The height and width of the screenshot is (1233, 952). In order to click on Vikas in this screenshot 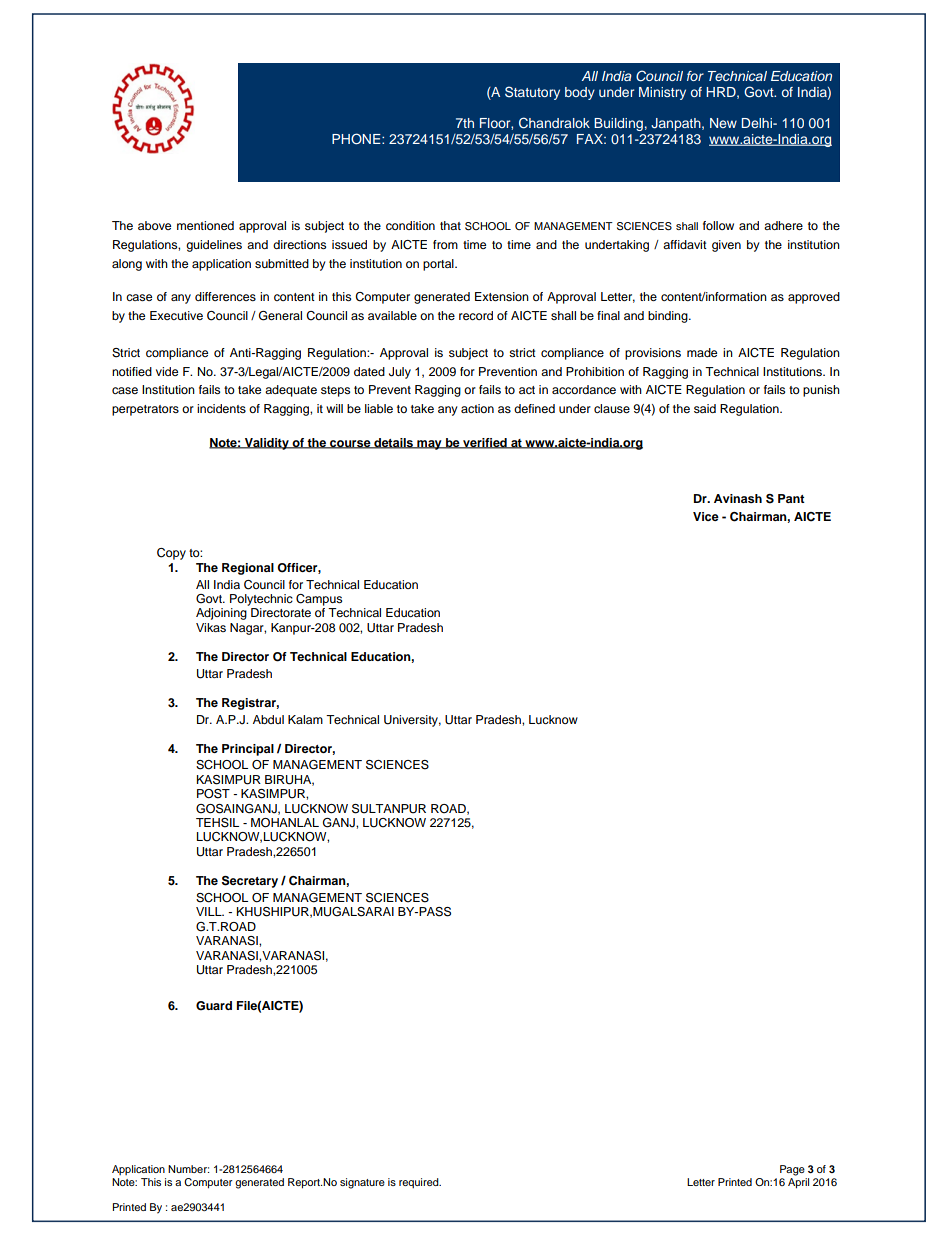, I will do `click(211, 627)`.
